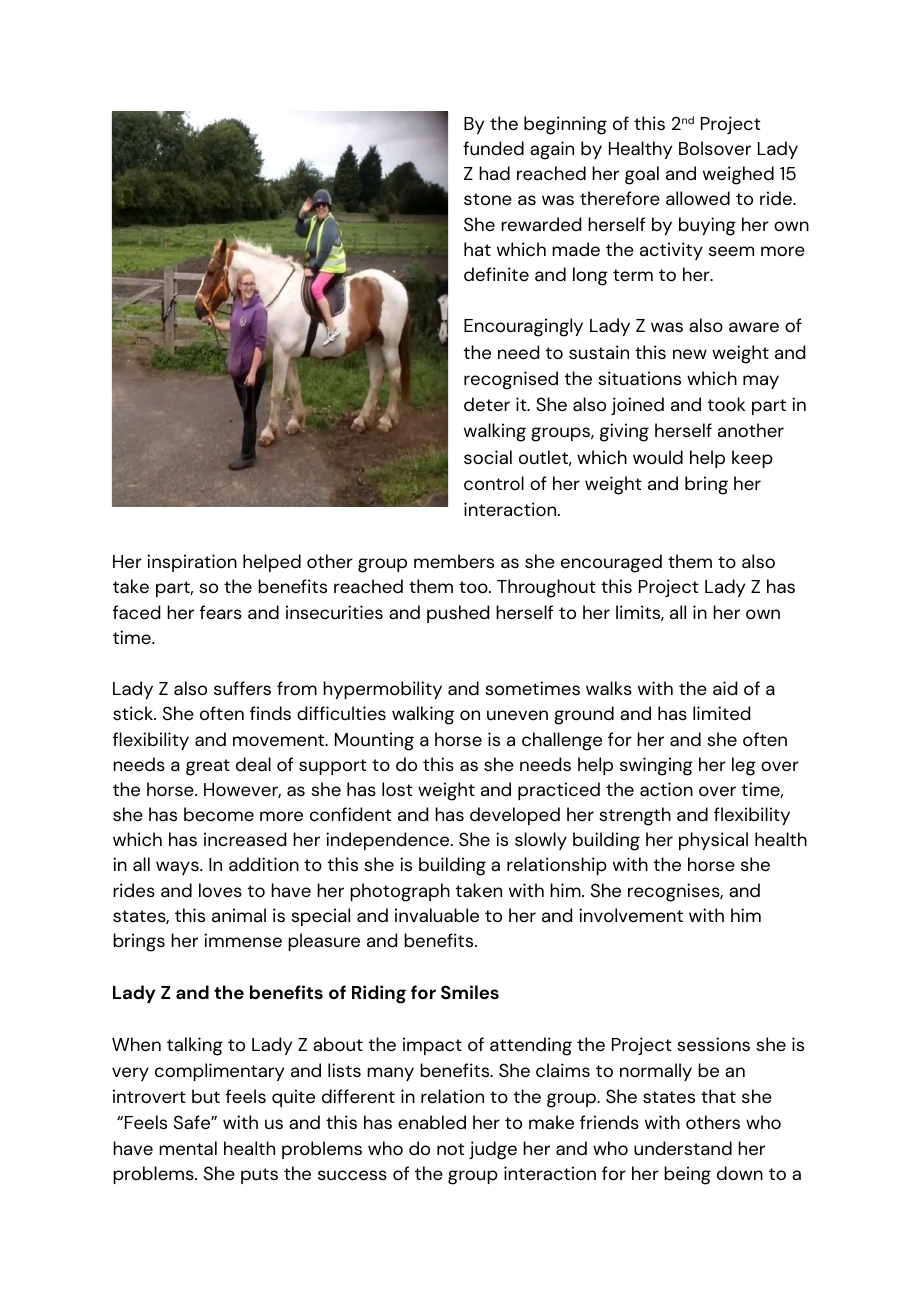 Image resolution: width=924 pixels, height=1308 pixels. Describe the element at coordinates (397, 789) in the screenshot. I see `lost` at that location.
